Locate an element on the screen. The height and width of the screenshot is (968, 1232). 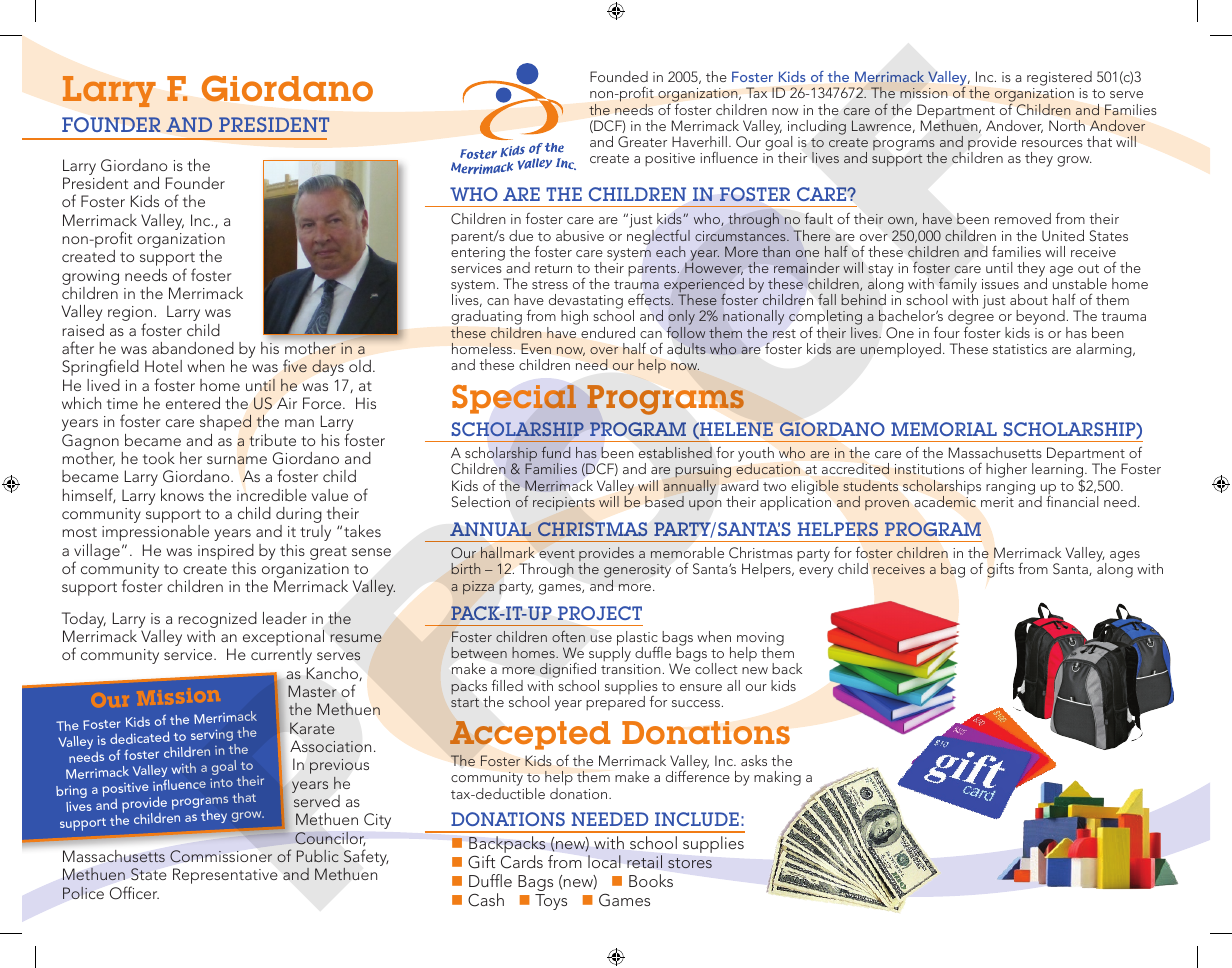
knows is located at coordinates (182, 495).
